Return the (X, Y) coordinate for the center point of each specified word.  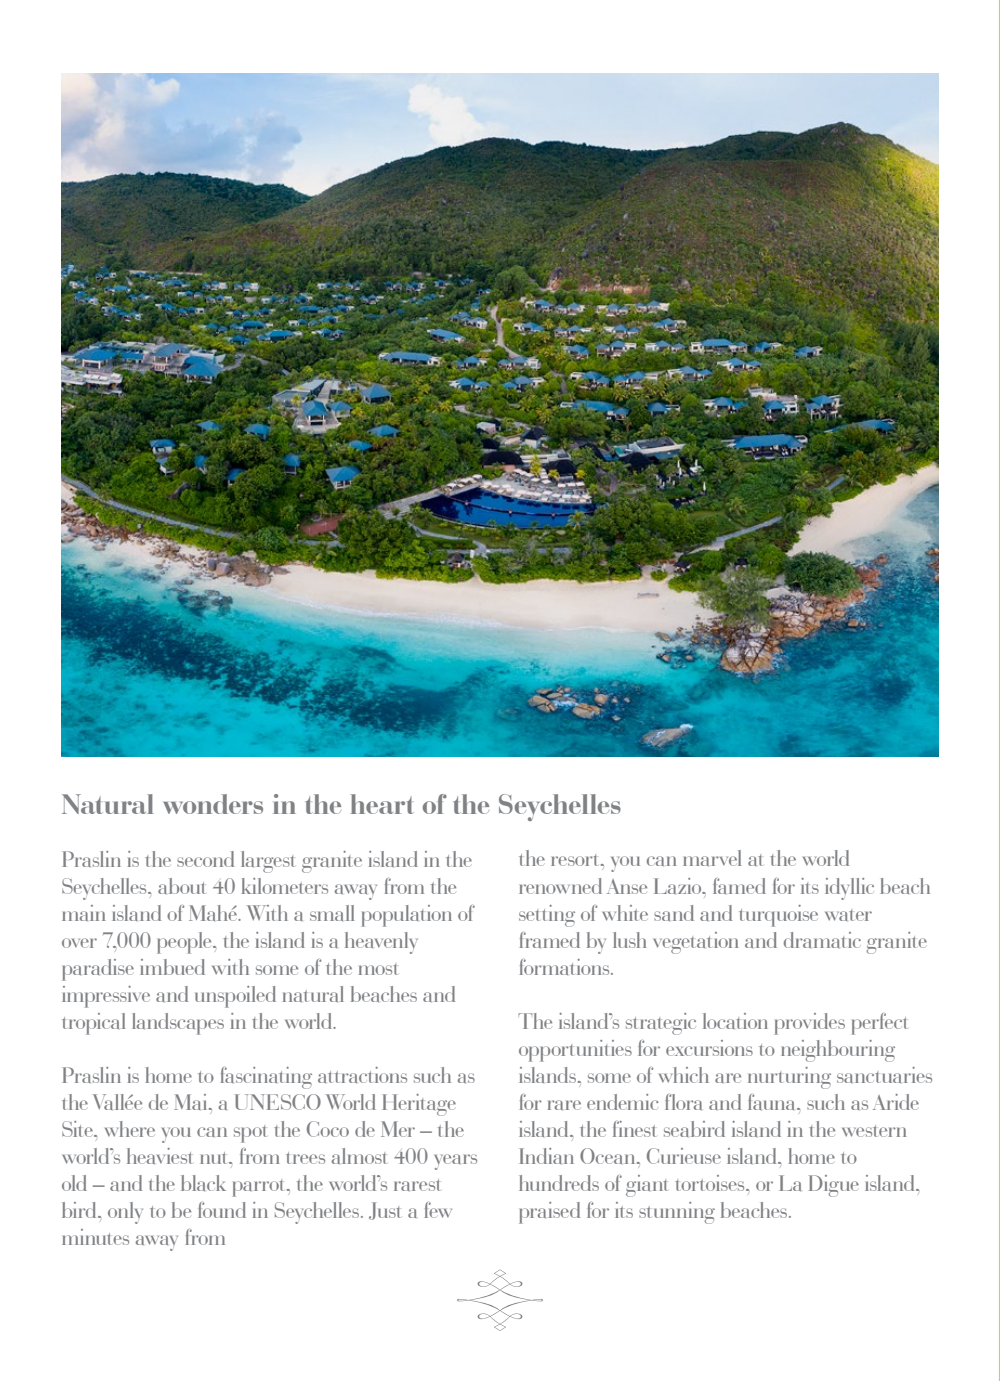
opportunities (575, 1051)
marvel (712, 858)
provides (809, 1024)
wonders (213, 804)
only (125, 1213)
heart (382, 804)
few (438, 1210)
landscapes (178, 1024)
